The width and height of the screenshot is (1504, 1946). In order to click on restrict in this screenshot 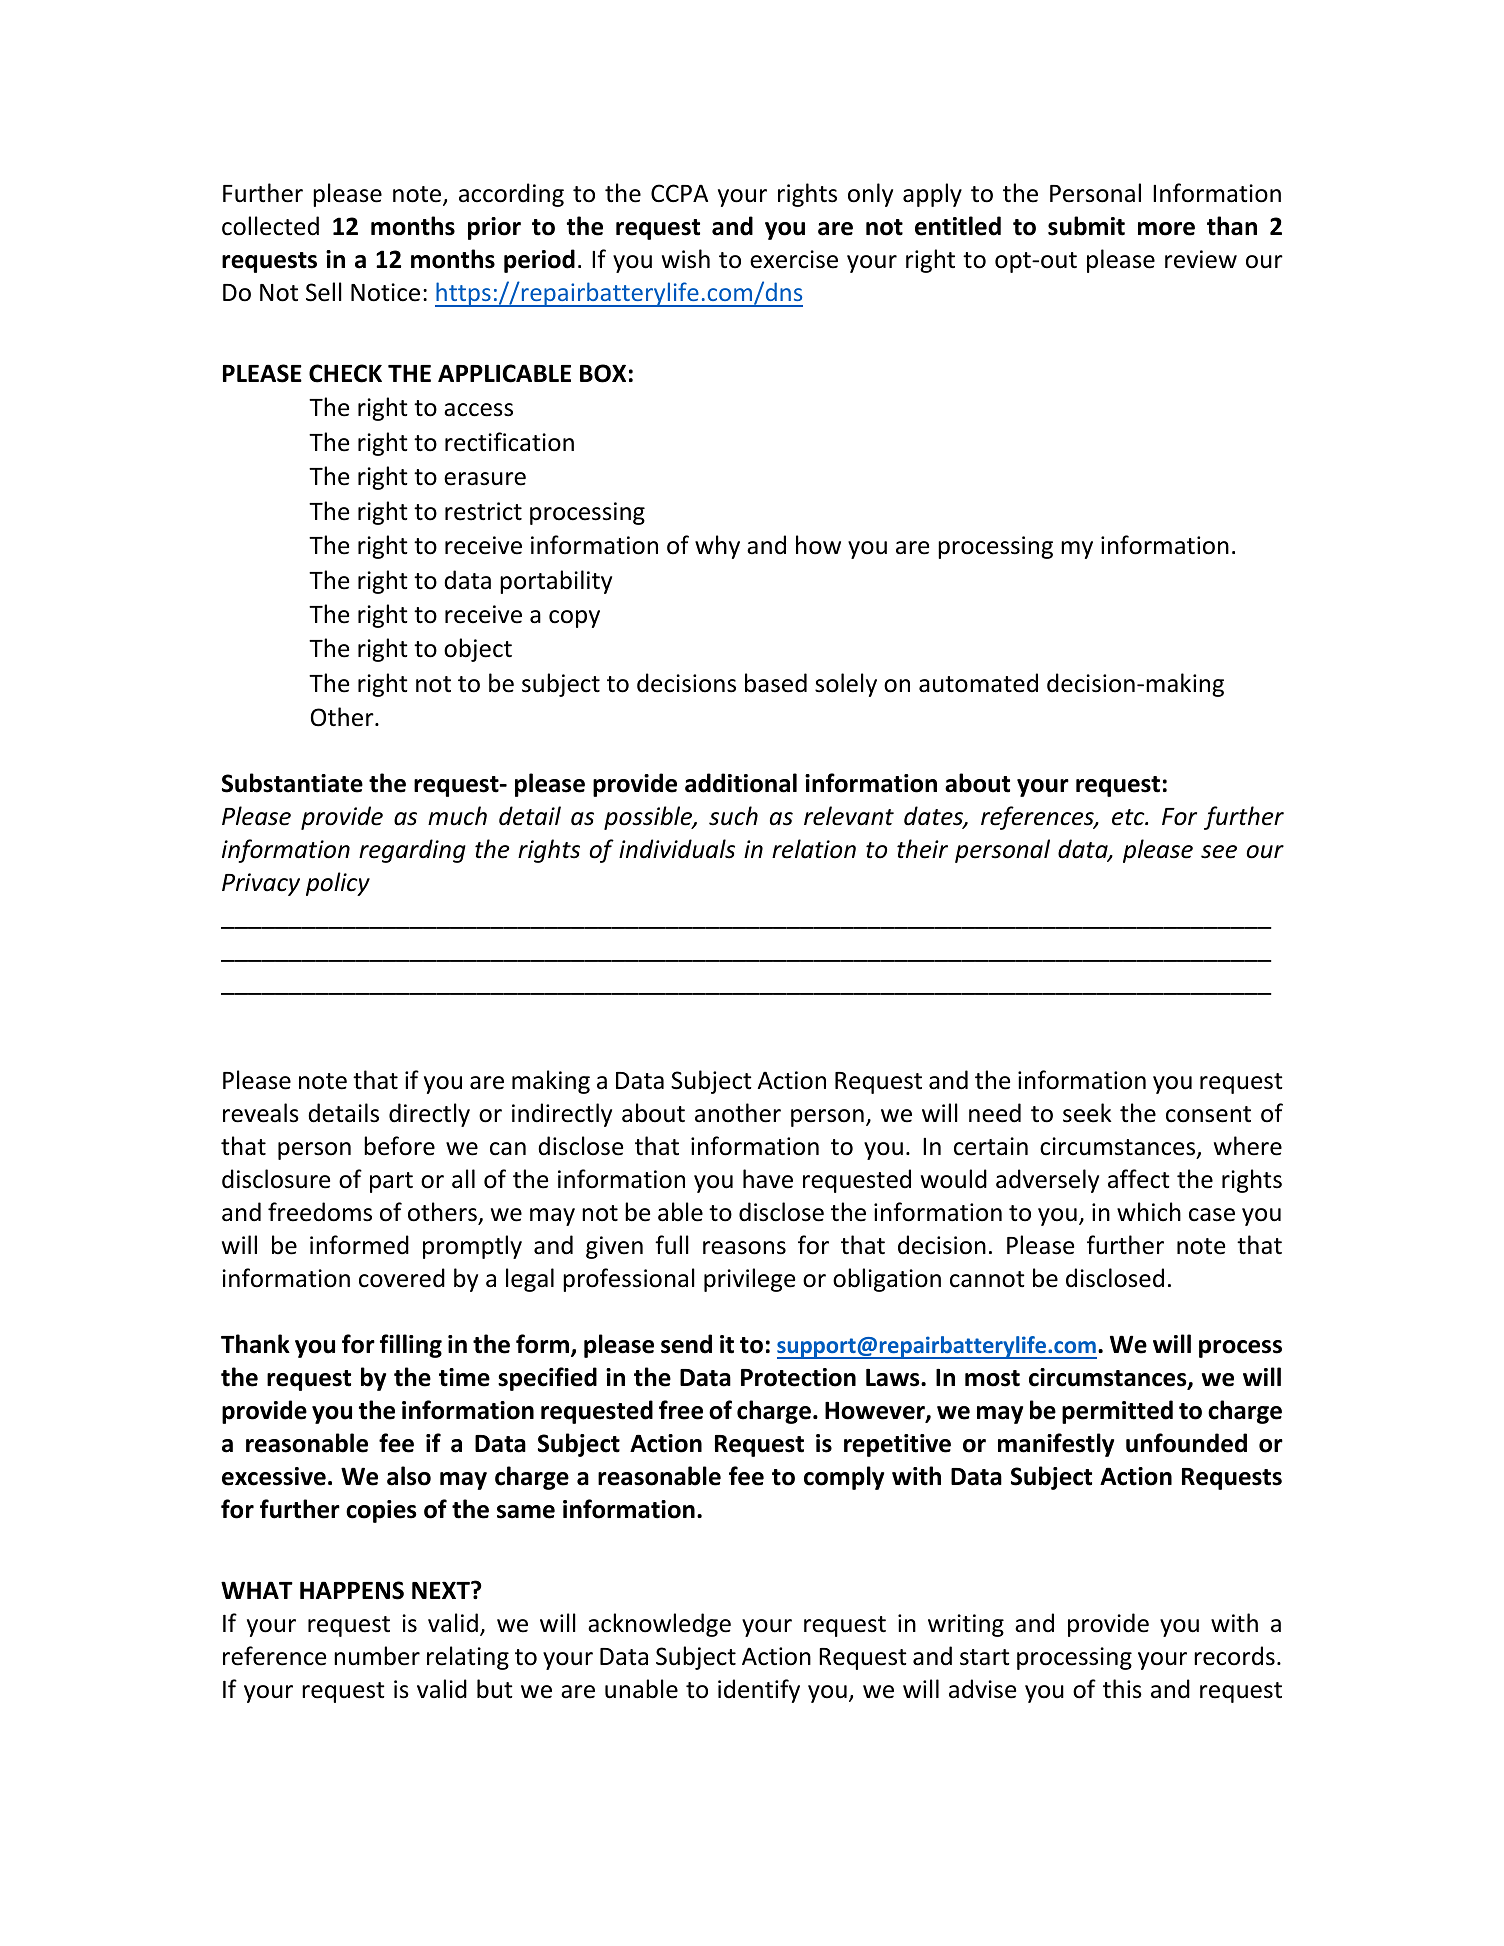, I will do `click(483, 511)`.
